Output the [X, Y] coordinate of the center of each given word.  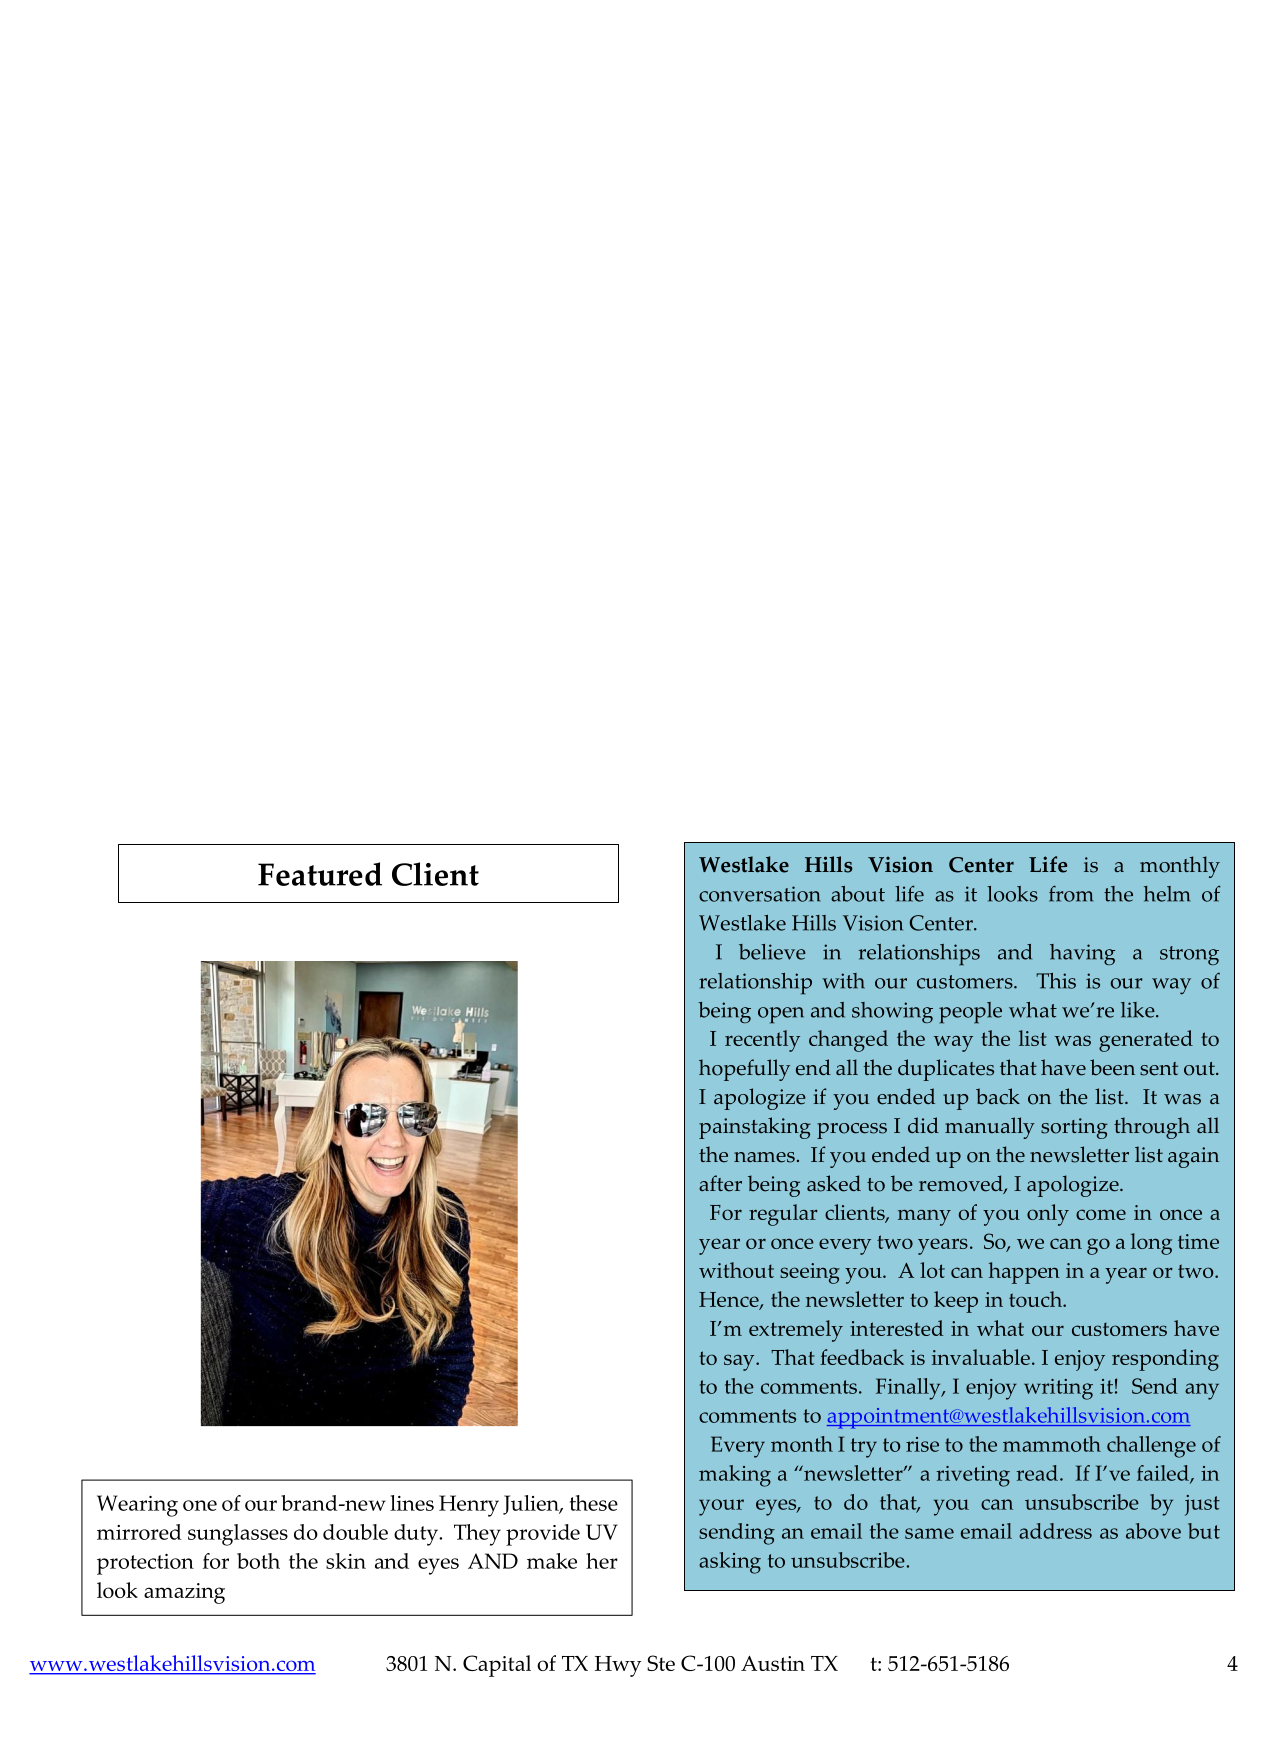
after [720, 1183]
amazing [184, 1593]
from [1071, 893]
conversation [760, 894]
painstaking [755, 1128]
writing [1058, 1389]
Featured [320, 874]
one [200, 1505]
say [740, 1362]
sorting [1074, 1128]
